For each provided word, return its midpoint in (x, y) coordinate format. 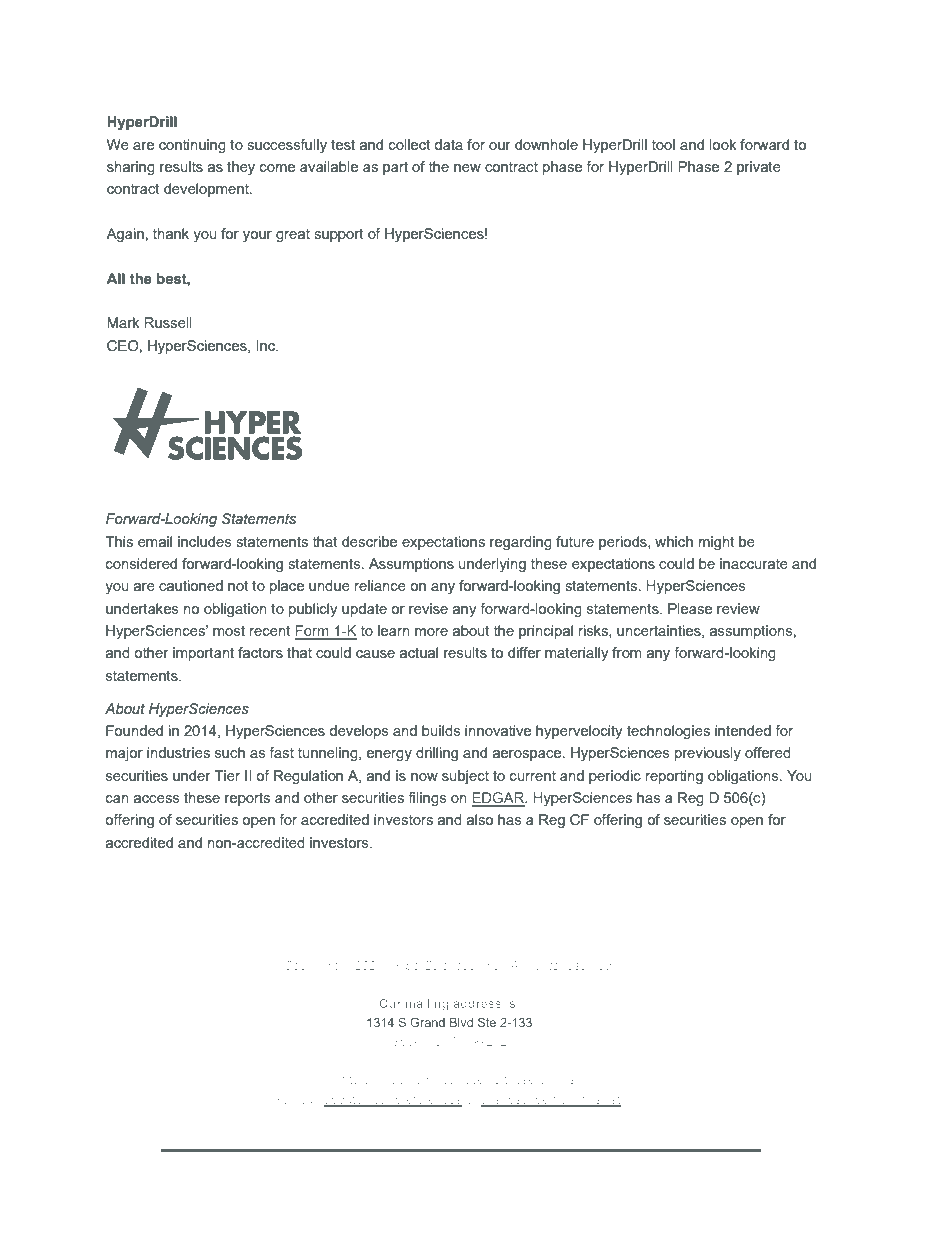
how (420, 1079)
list (613, 1100)
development (207, 190)
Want (330, 1079)
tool (663, 144)
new (467, 168)
